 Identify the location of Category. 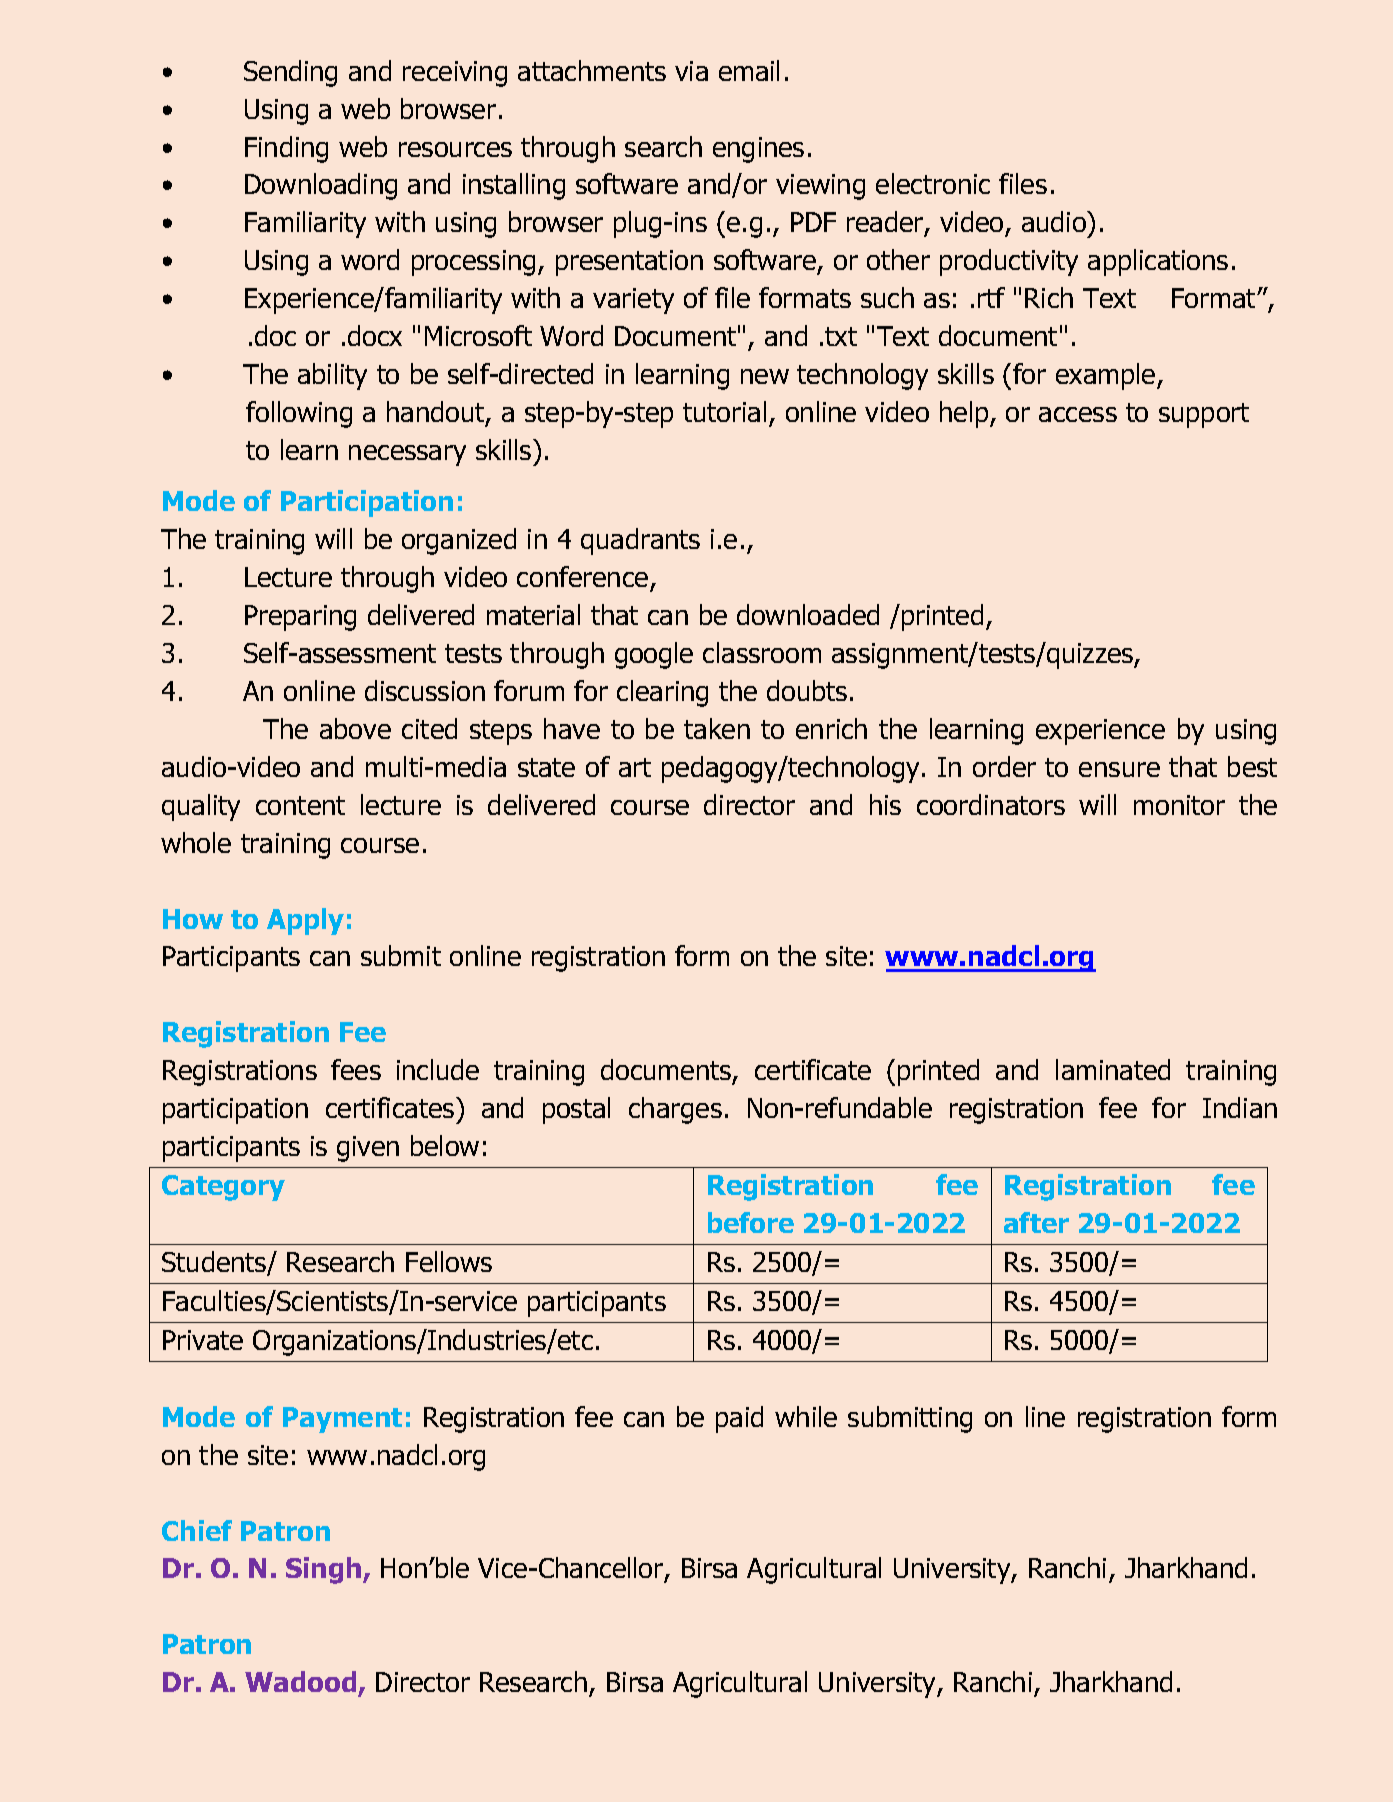
(223, 1188).
